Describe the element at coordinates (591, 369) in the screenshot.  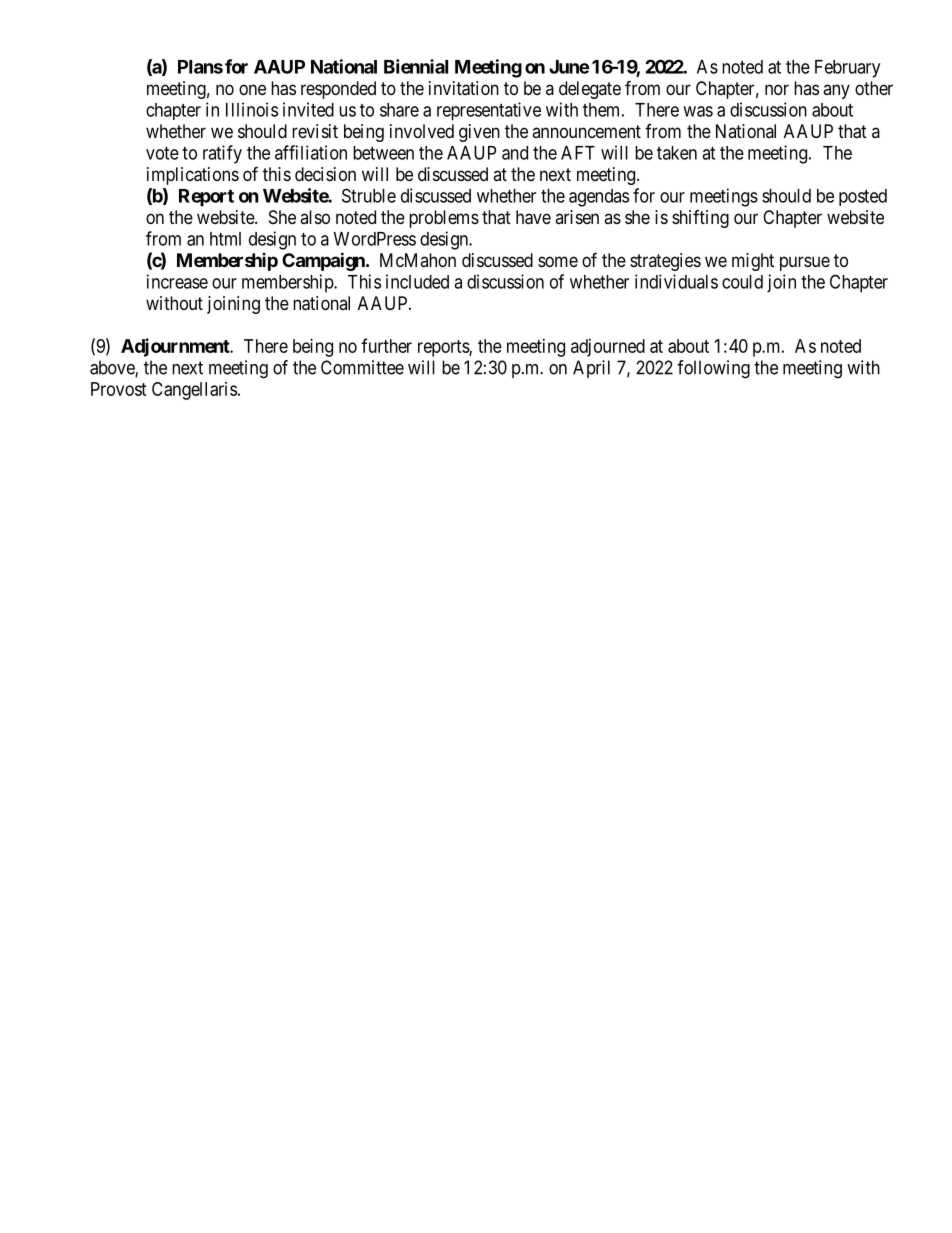
I see `April` at that location.
